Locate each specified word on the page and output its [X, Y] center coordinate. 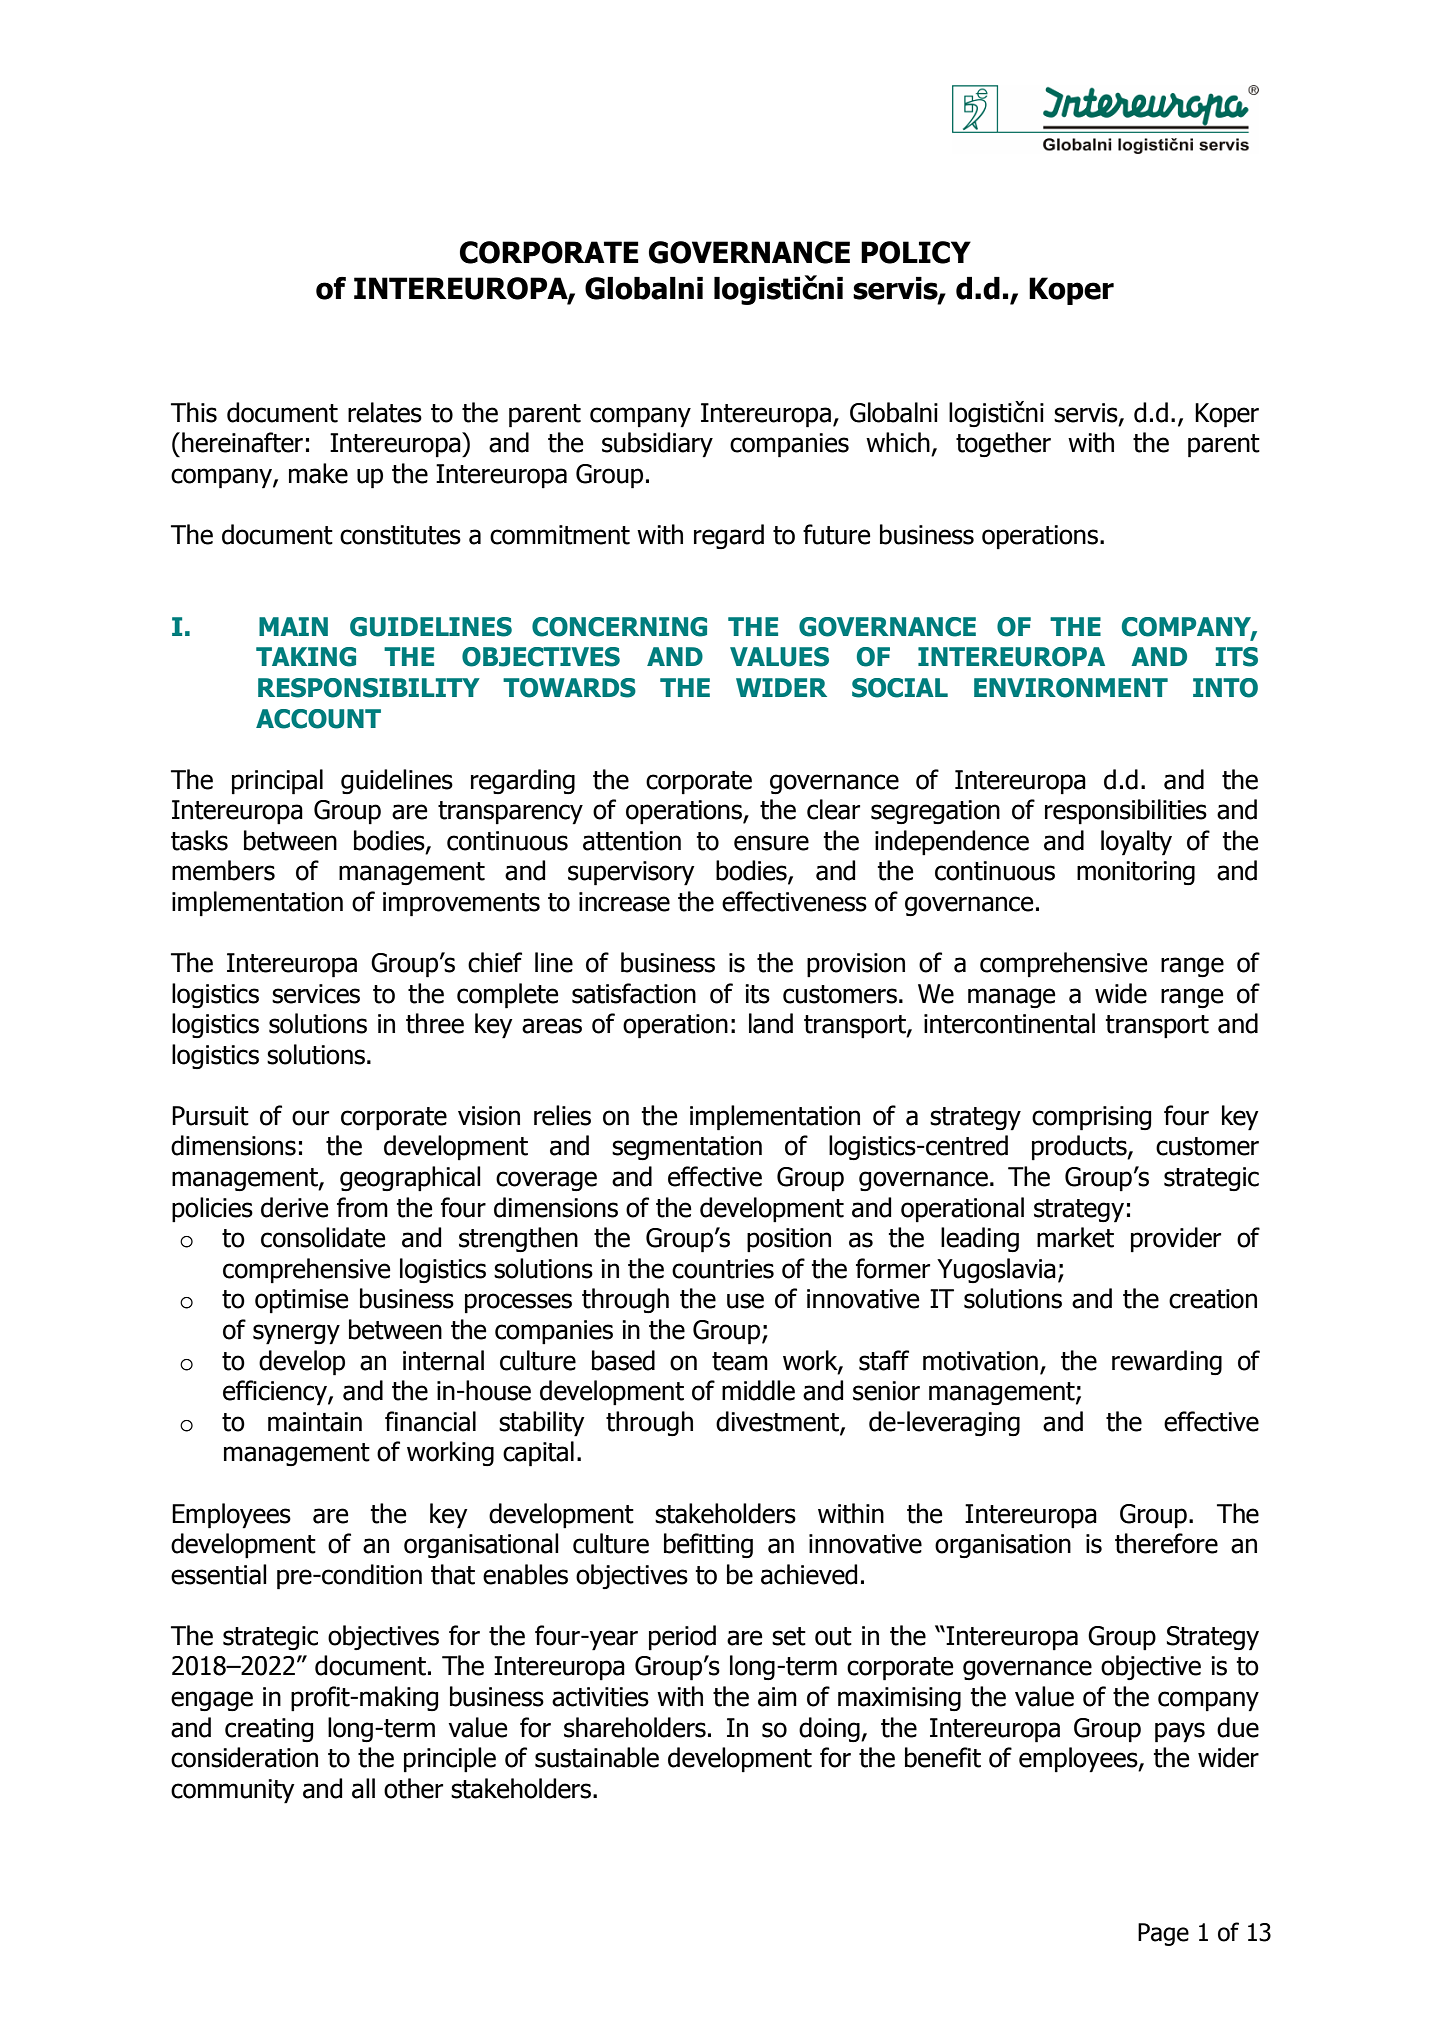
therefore [1166, 1543]
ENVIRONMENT [1071, 688]
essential [219, 1574]
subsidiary [657, 445]
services [316, 994]
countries [723, 1269]
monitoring [1136, 873]
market [1075, 1237]
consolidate [323, 1237]
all [363, 1788]
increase [624, 902]
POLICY [916, 252]
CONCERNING [619, 627]
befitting [708, 1545]
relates [385, 412]
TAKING [306, 657]
